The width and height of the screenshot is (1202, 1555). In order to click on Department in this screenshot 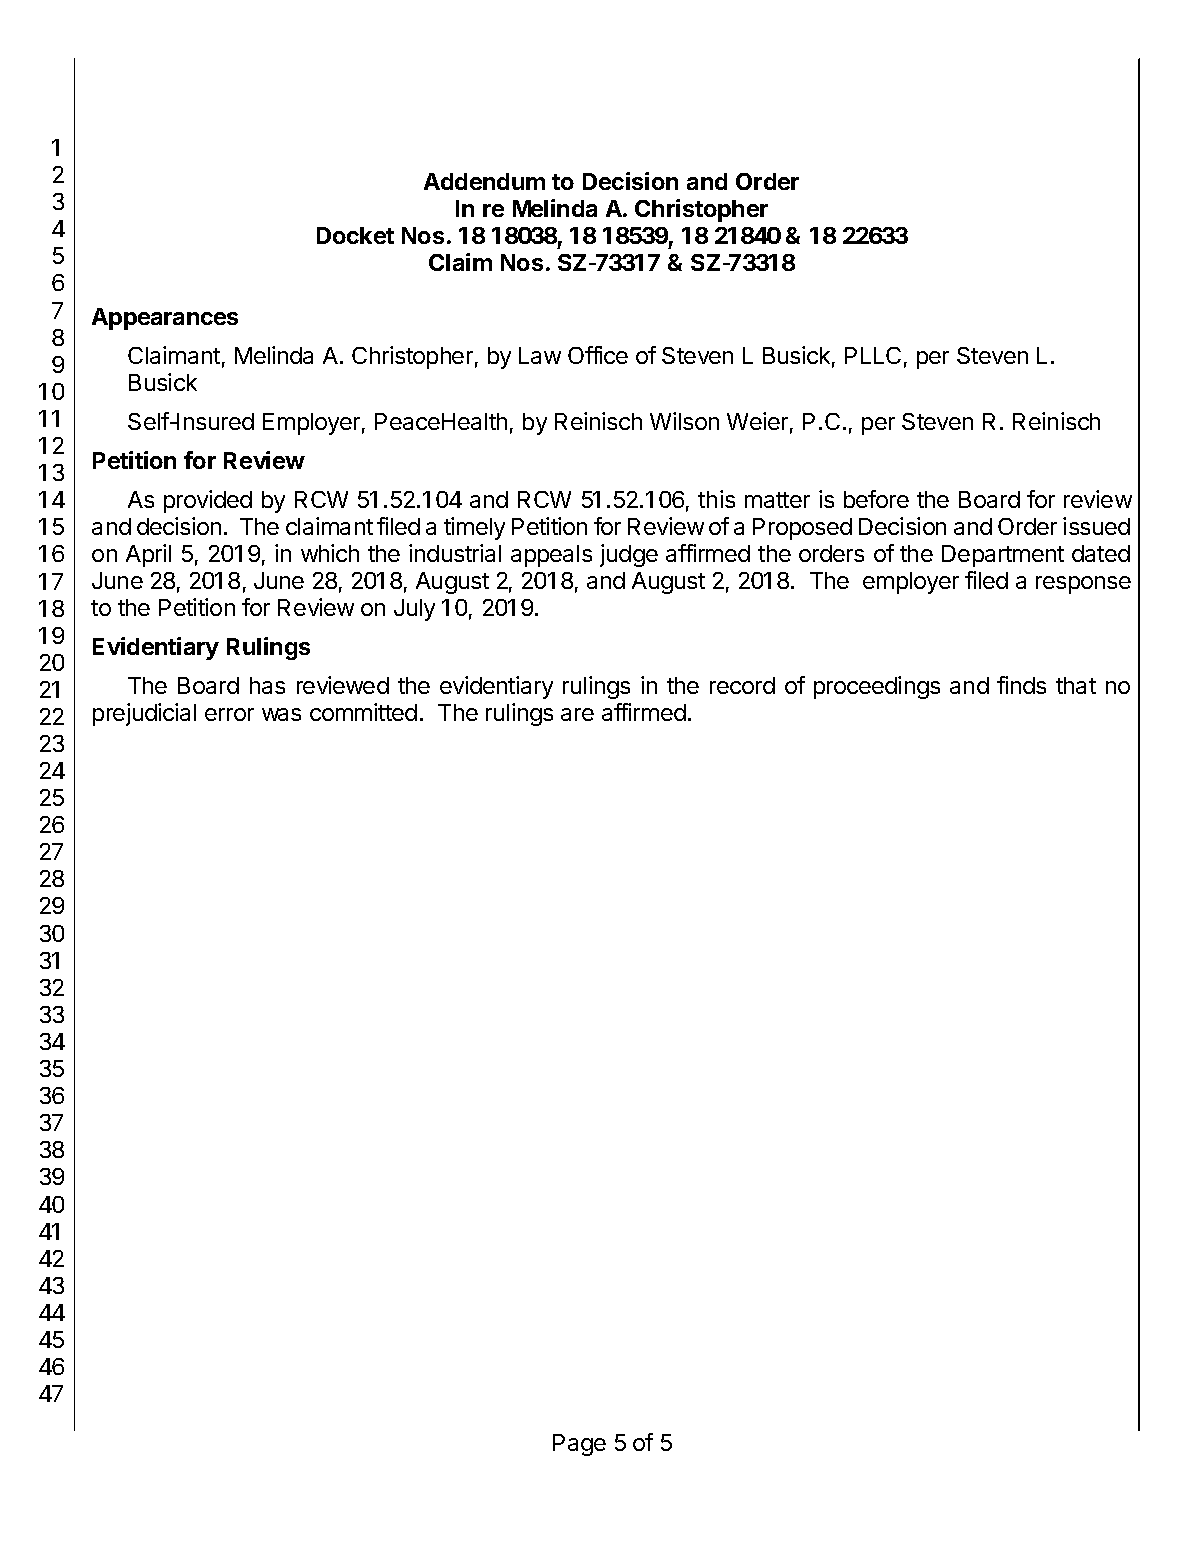, I will do `click(1003, 556)`.
